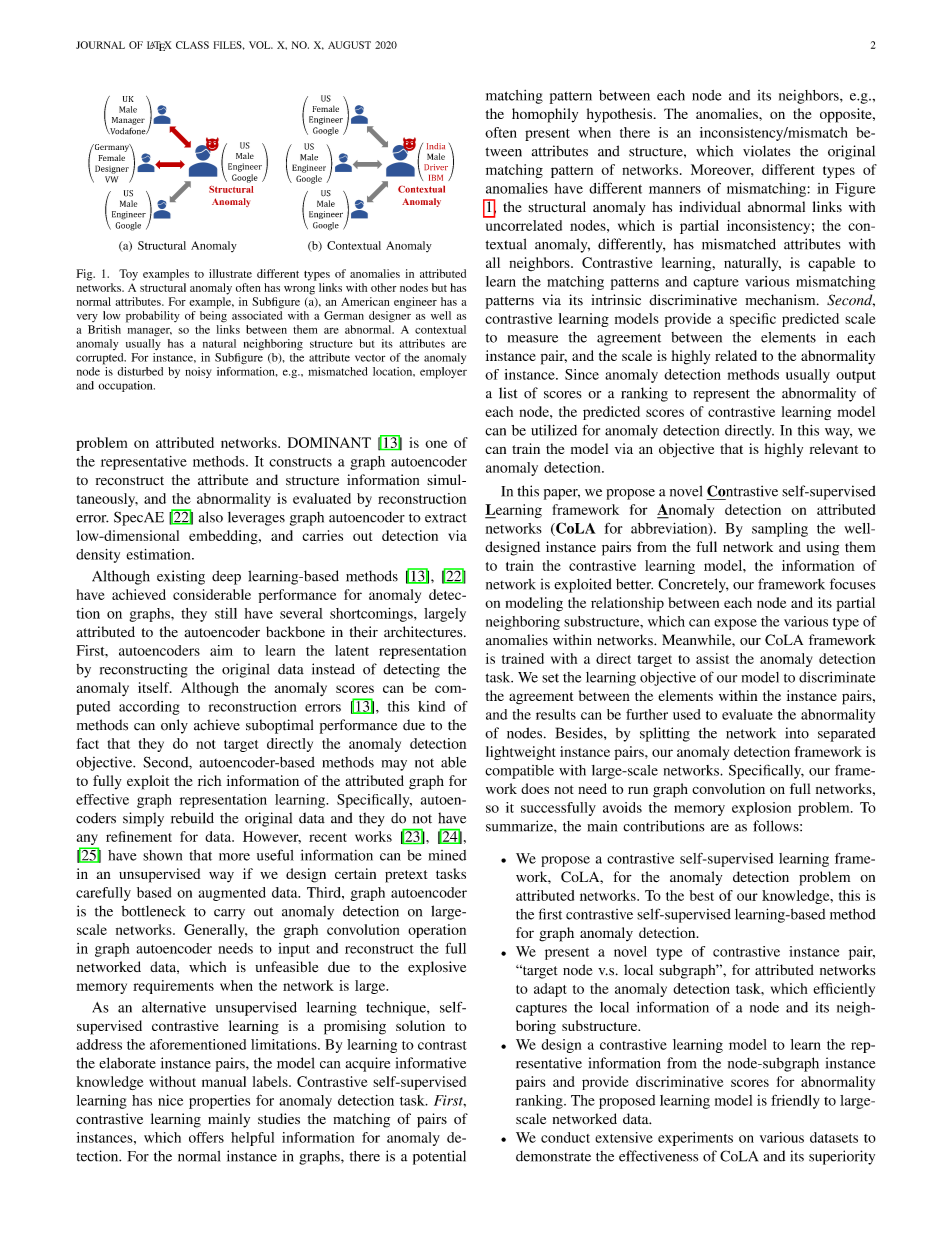 The height and width of the document is (1233, 952). What do you see at coordinates (439, 1157) in the document?
I see `potential` at bounding box center [439, 1157].
